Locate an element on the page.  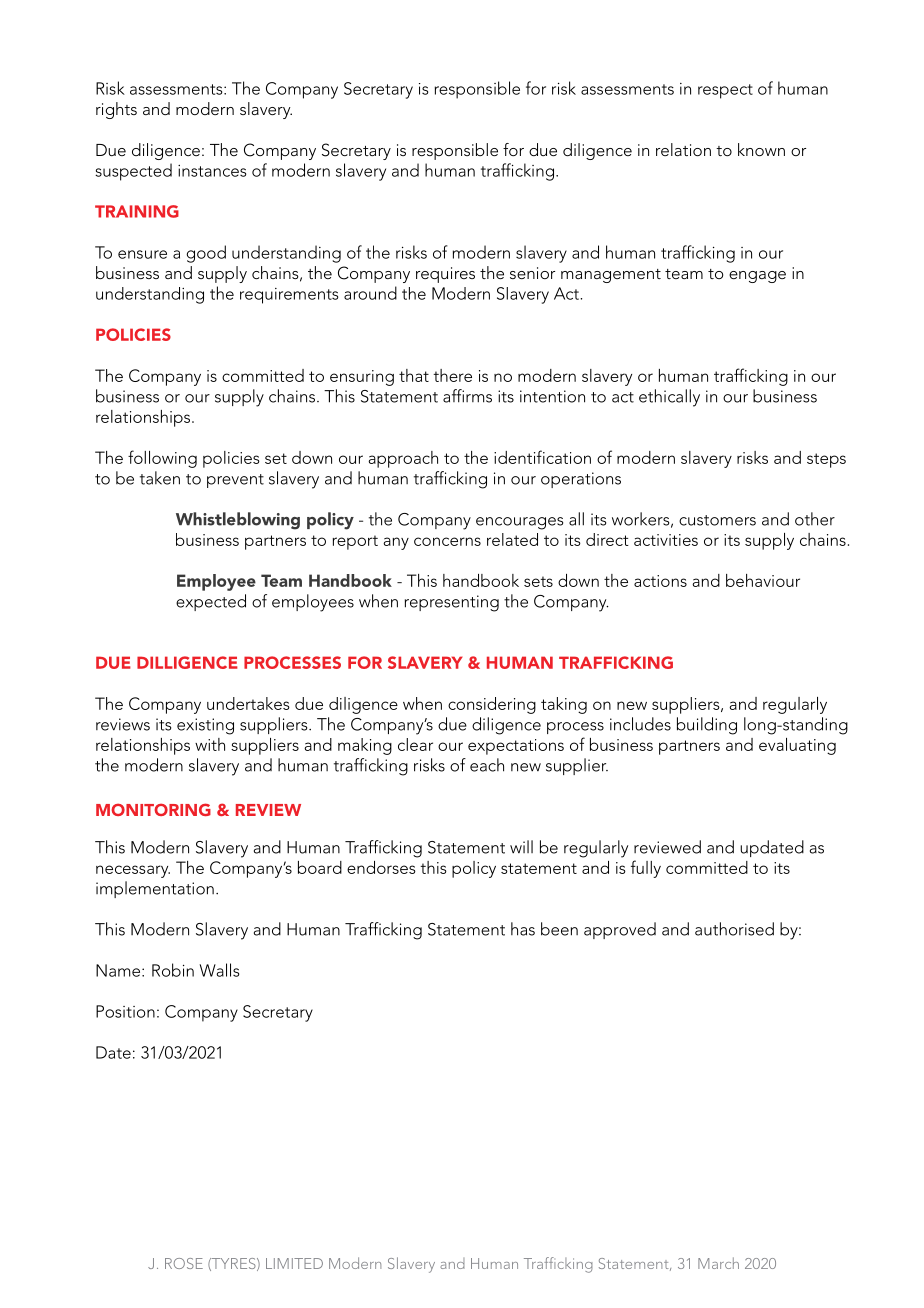
instances is located at coordinates (212, 171).
